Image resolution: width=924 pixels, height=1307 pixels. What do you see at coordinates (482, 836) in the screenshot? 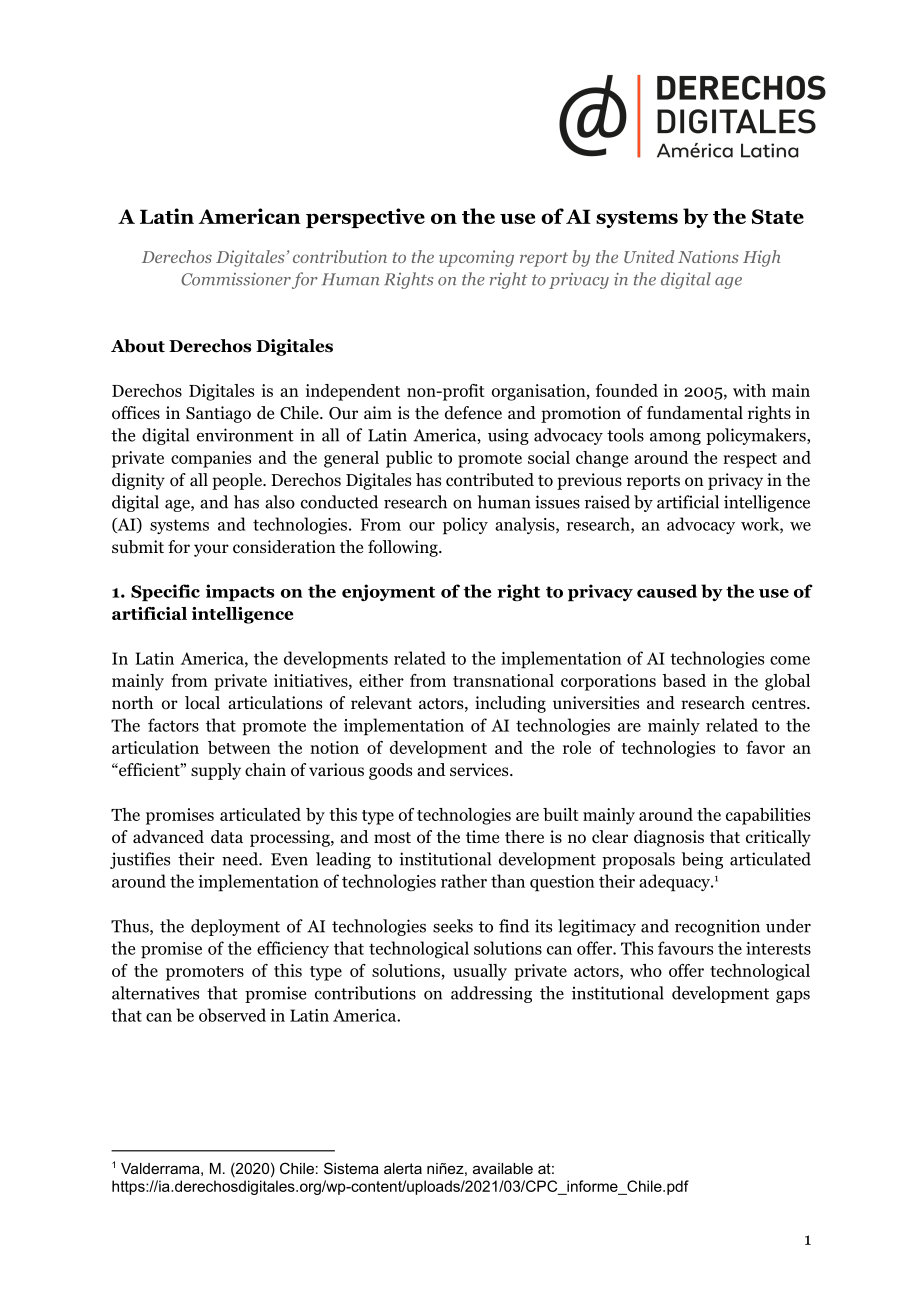
I see `time` at bounding box center [482, 836].
